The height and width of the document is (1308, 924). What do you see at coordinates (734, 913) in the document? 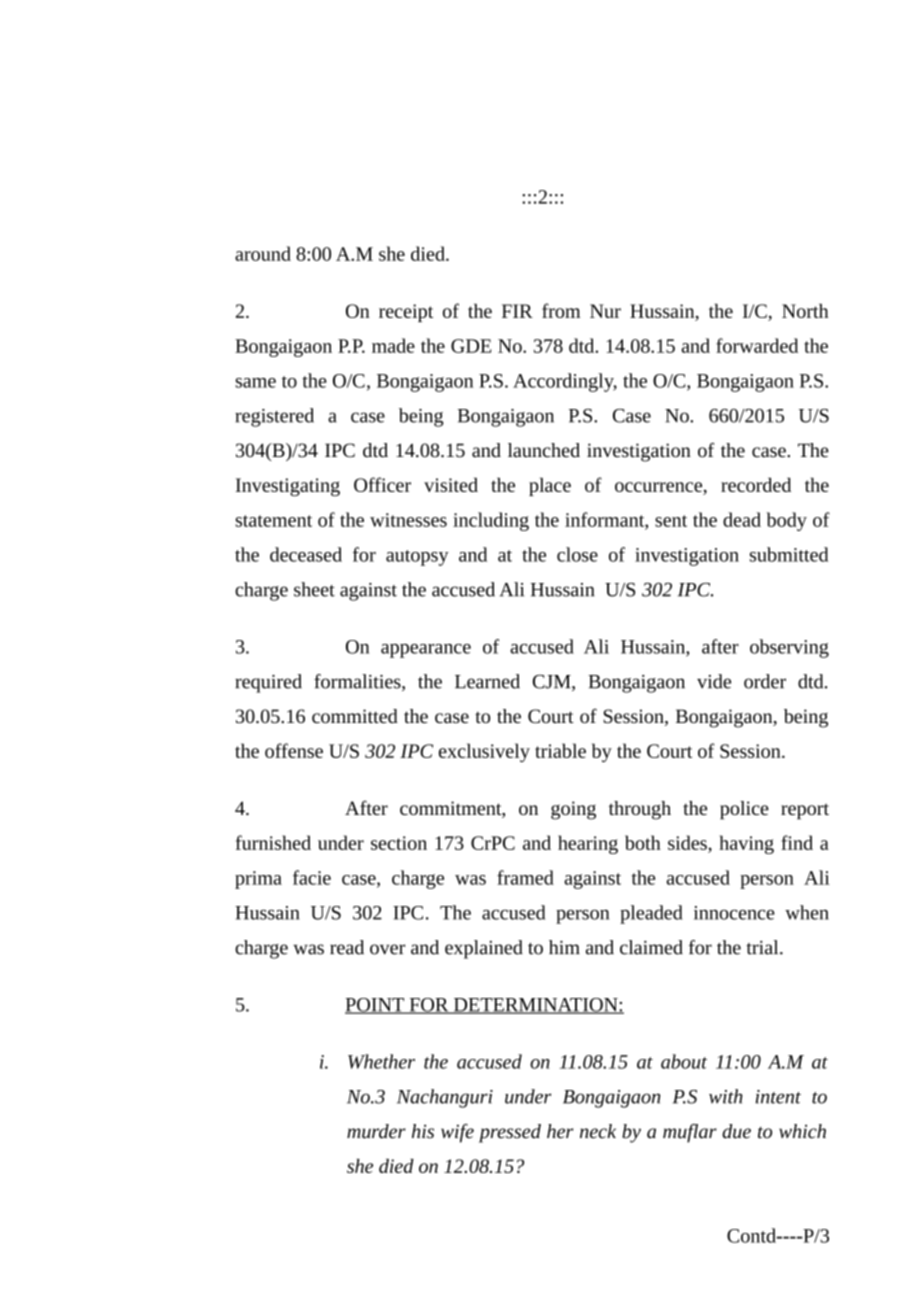
I see `innocence` at bounding box center [734, 913].
